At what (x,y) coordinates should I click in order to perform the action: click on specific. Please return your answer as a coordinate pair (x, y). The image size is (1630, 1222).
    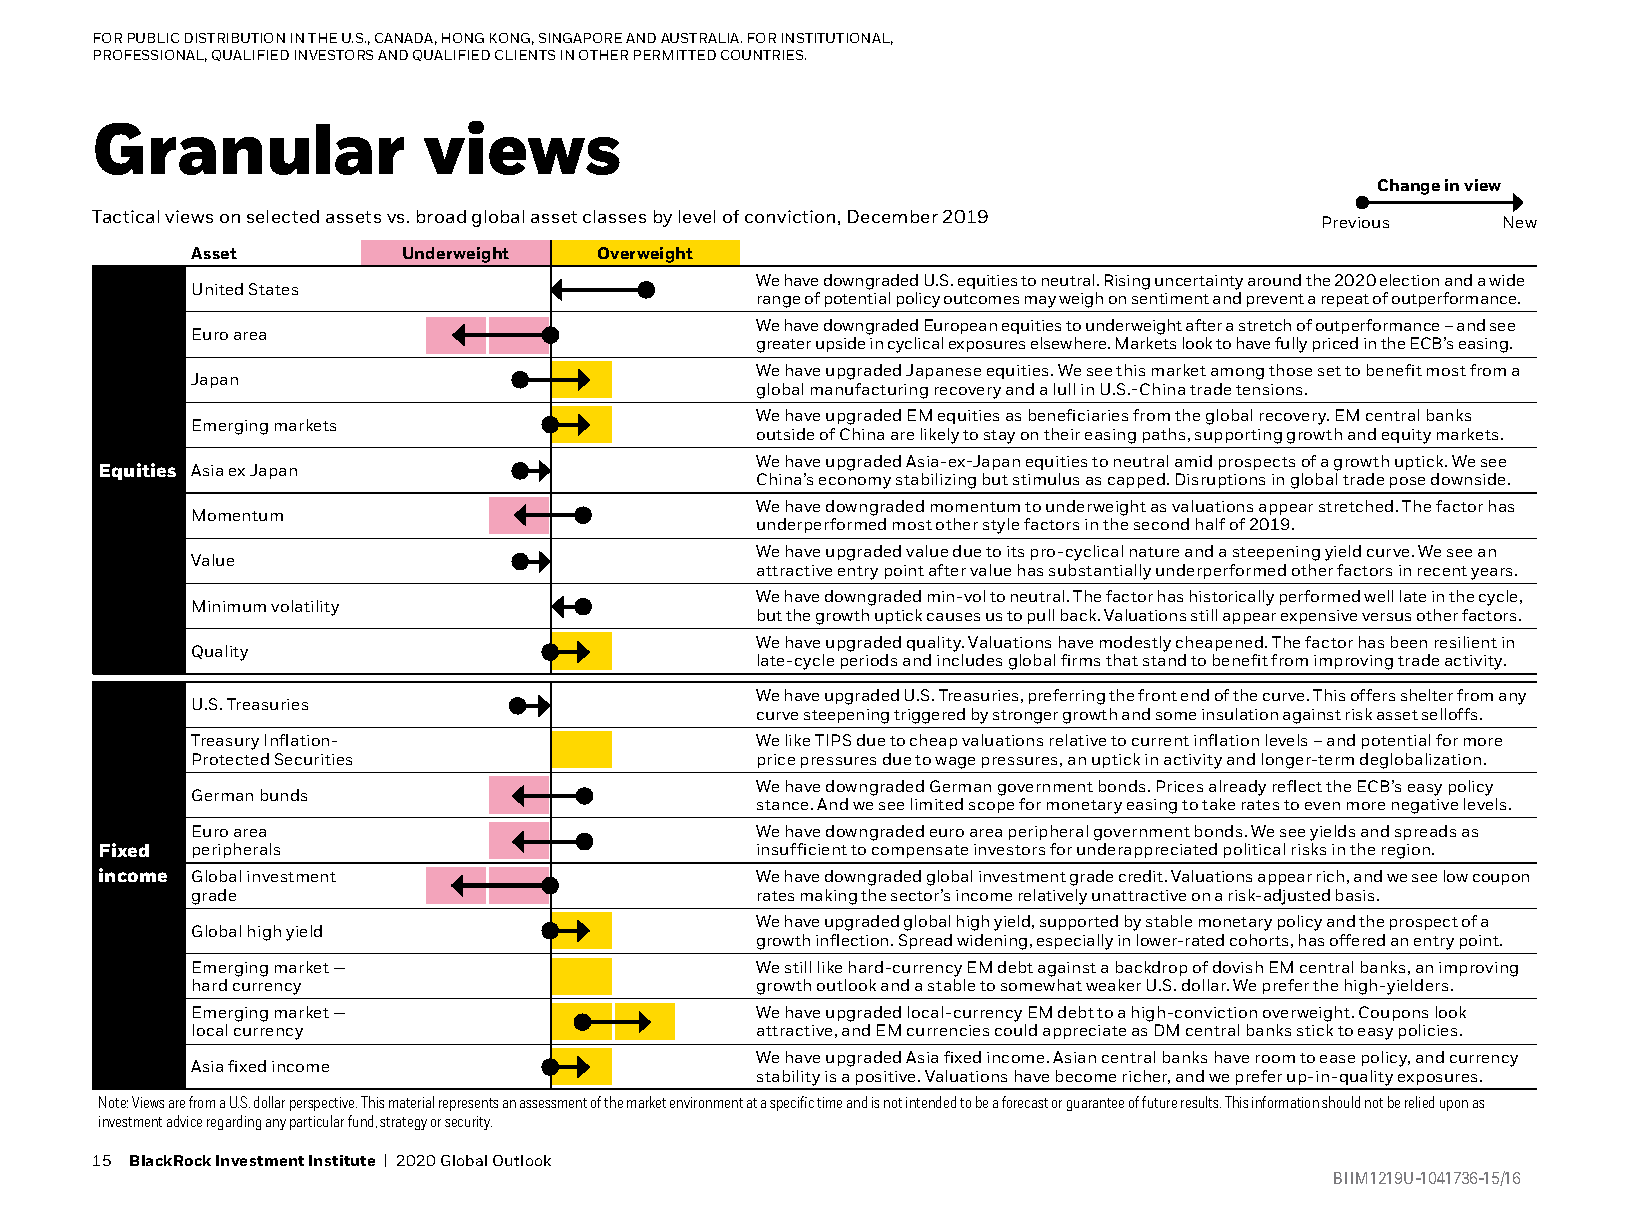
    Looking at the image, I should click on (792, 1103).
